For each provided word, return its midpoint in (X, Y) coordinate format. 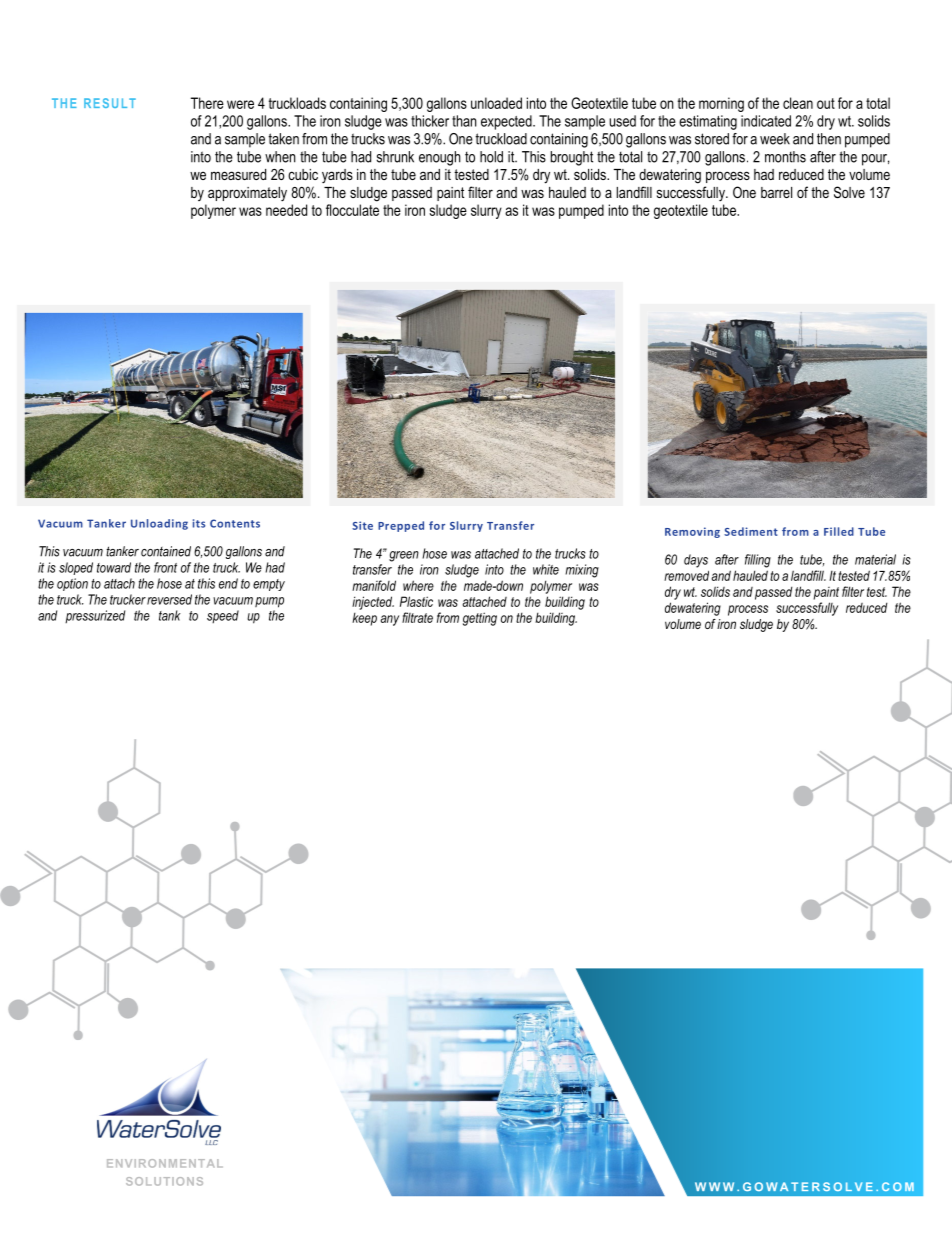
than (464, 121)
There (207, 103)
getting (480, 619)
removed (686, 575)
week (775, 139)
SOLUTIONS (164, 1181)
